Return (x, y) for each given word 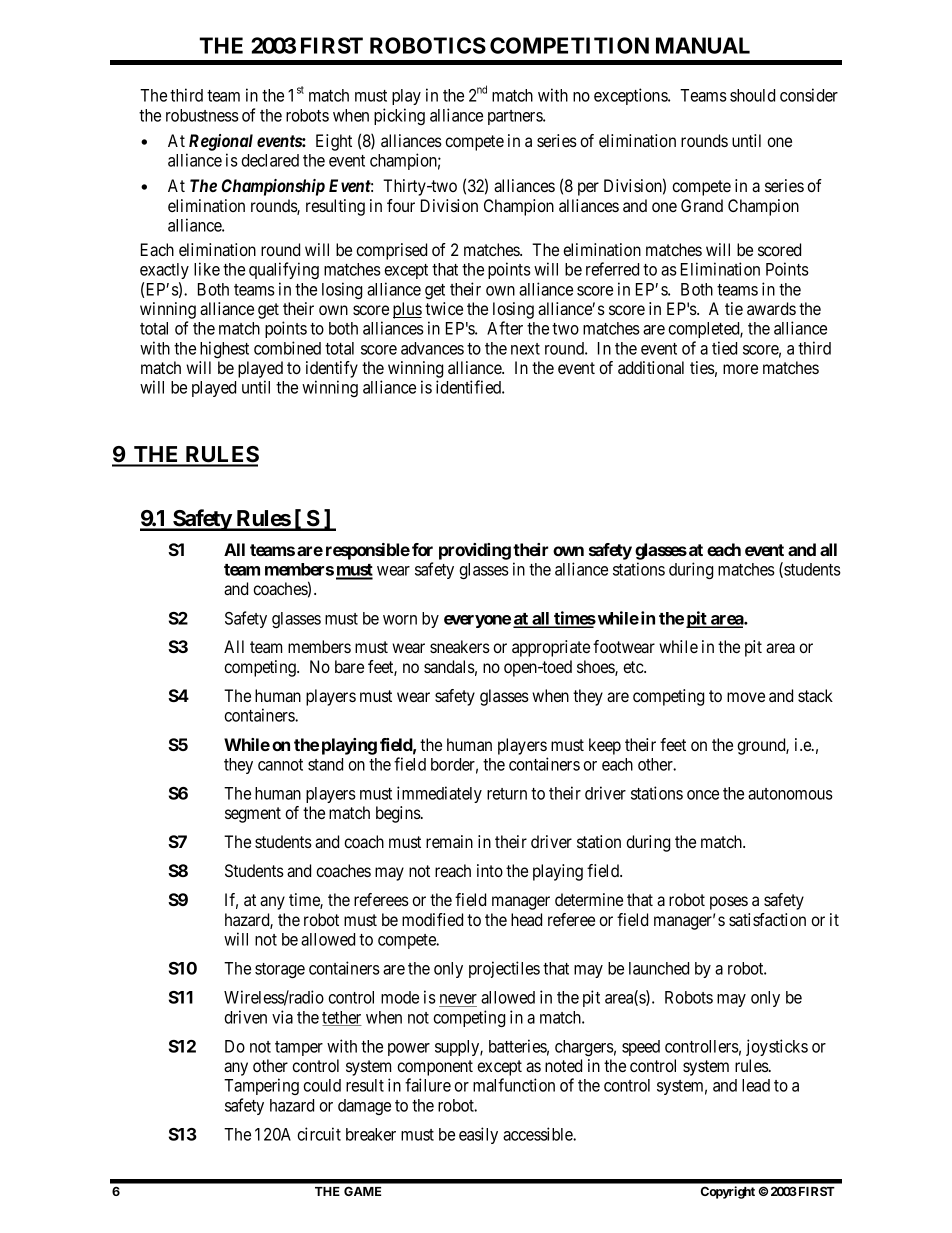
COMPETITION (569, 45)
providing (475, 551)
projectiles (504, 969)
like (207, 269)
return (507, 794)
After (505, 328)
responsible (368, 551)
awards (771, 308)
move (746, 697)
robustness (202, 115)
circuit (319, 1134)
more (740, 369)
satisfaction (767, 919)
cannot (280, 765)
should (752, 95)
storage (280, 970)
